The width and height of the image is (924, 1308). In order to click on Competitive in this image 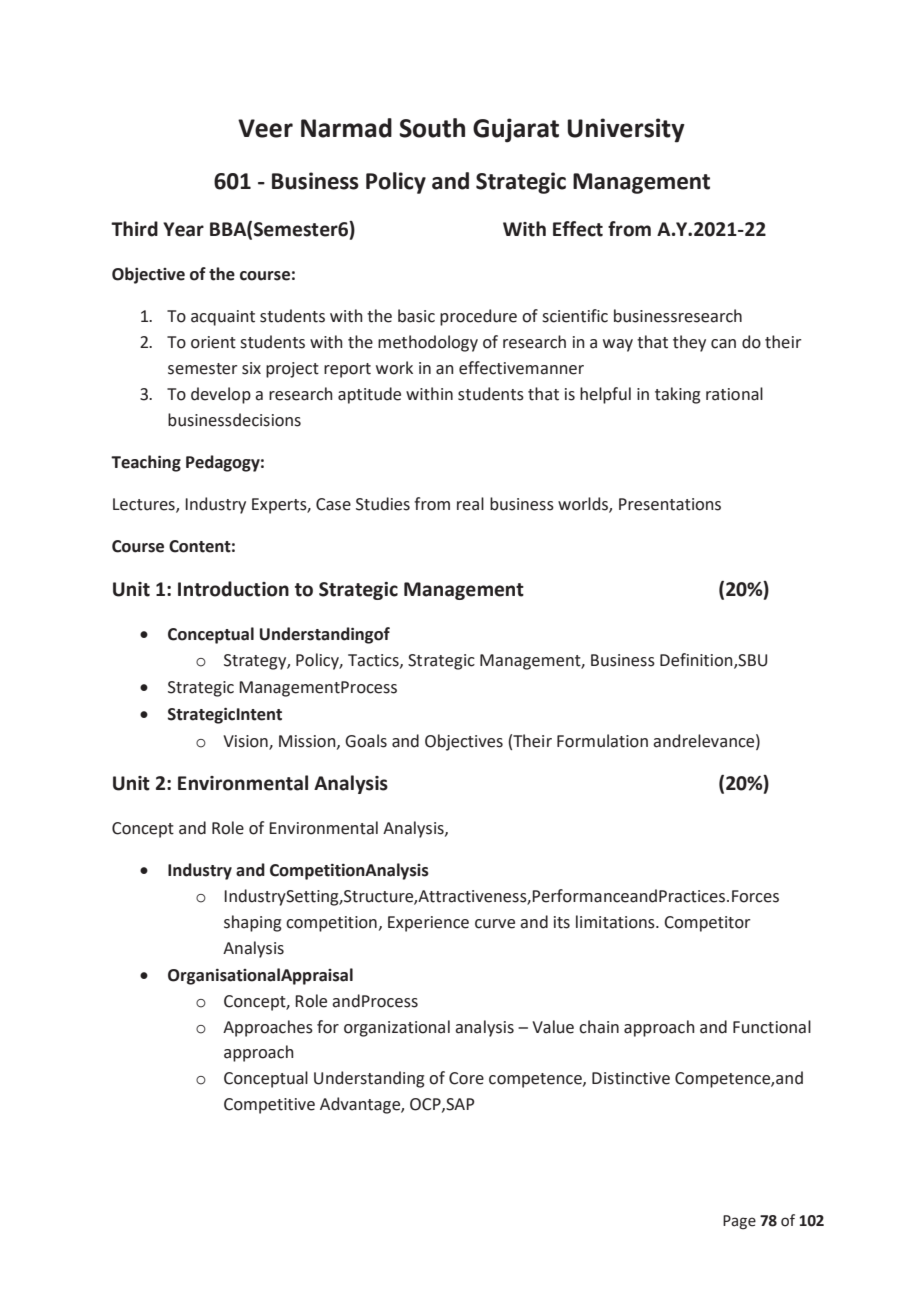, I will do `click(269, 1106)`.
